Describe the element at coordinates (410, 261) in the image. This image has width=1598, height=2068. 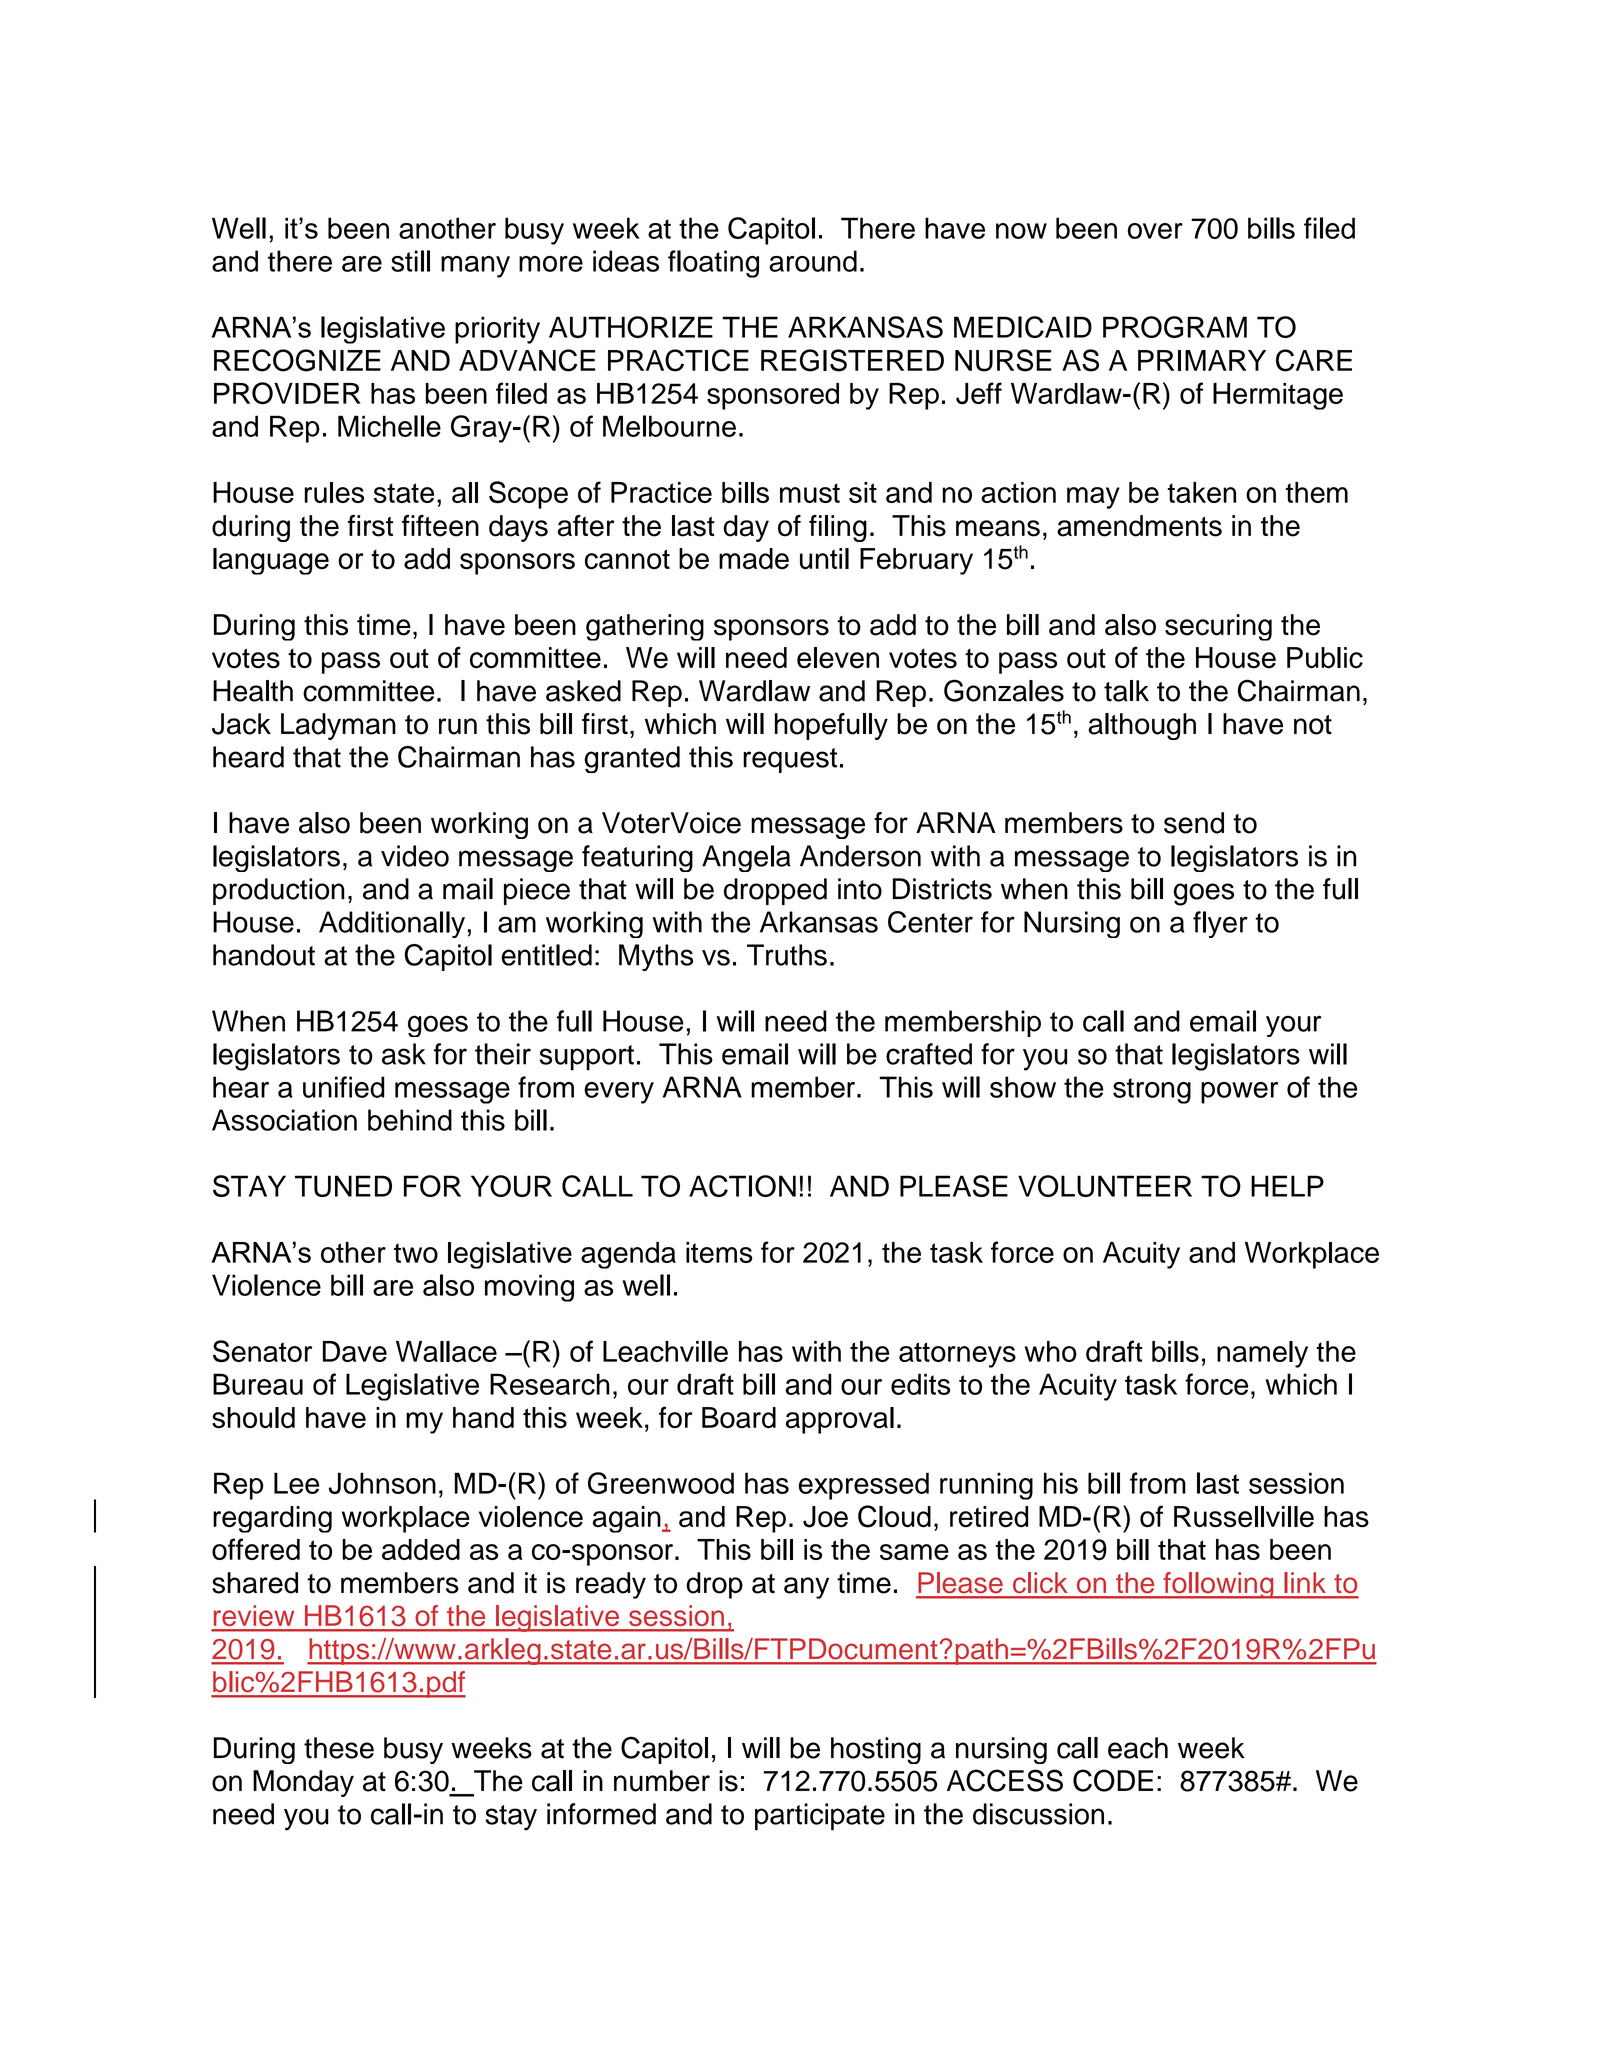
I see `still` at that location.
